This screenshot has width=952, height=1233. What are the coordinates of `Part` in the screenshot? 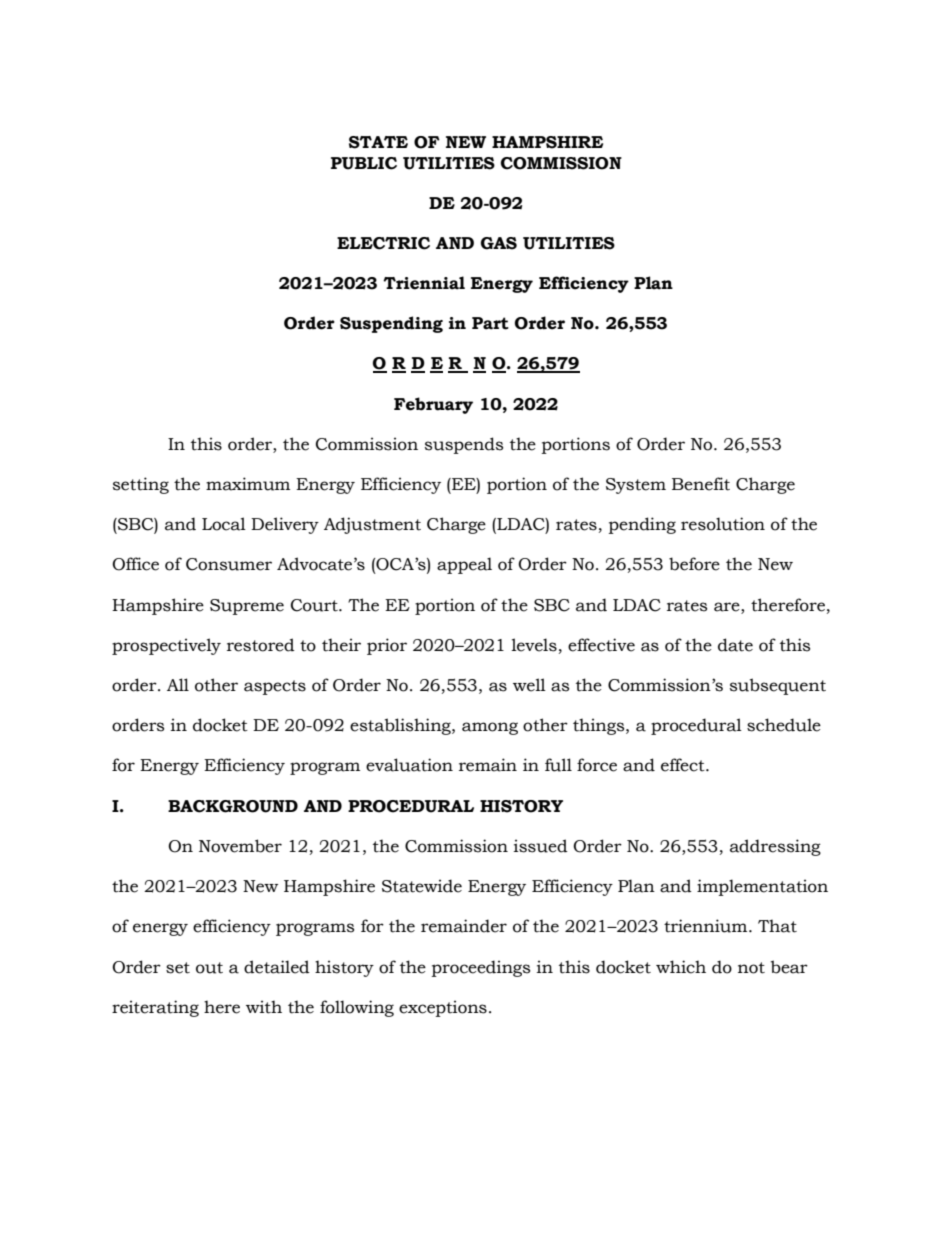 It's located at (490, 323).
